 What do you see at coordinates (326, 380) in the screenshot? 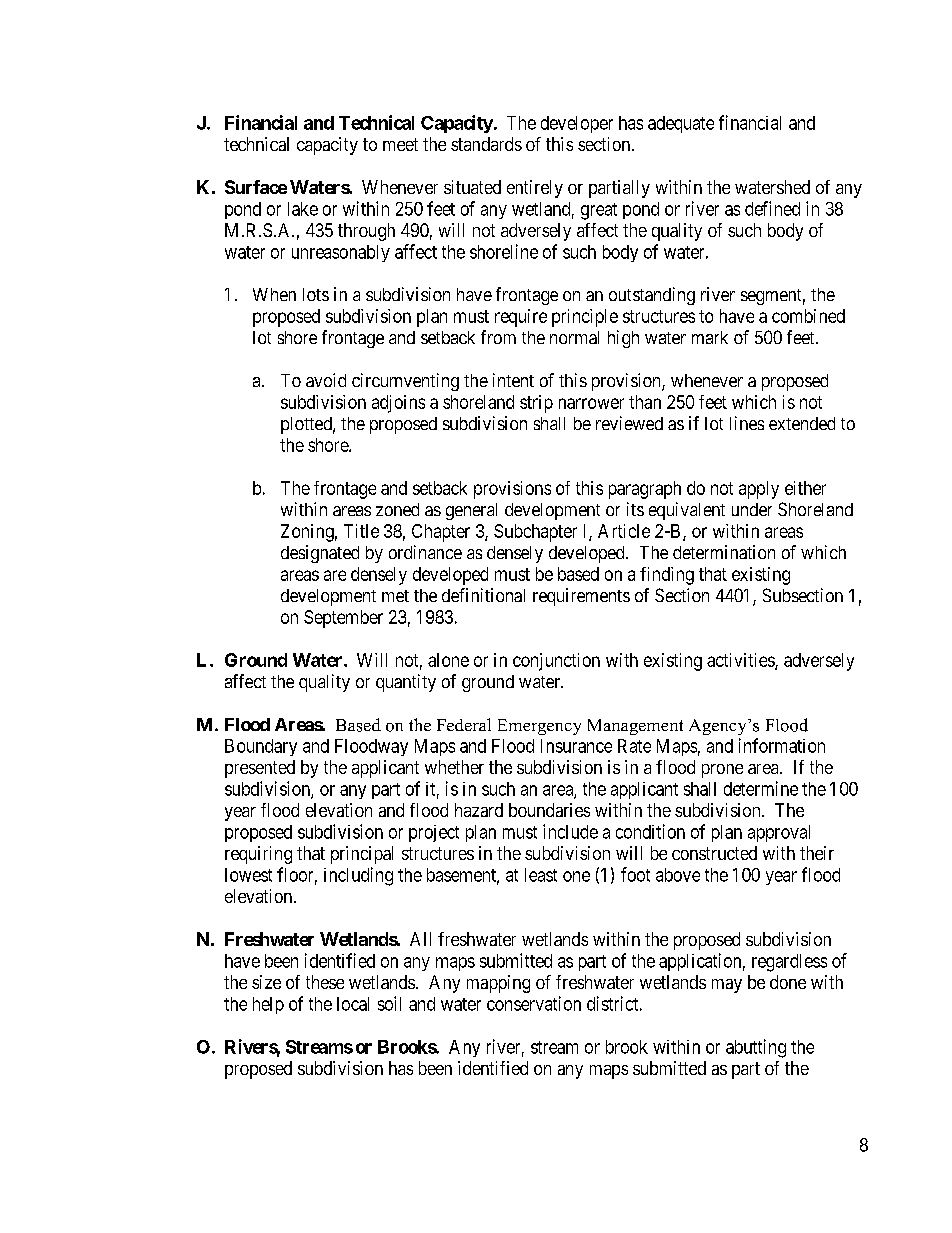
I see `avoid` at bounding box center [326, 380].
